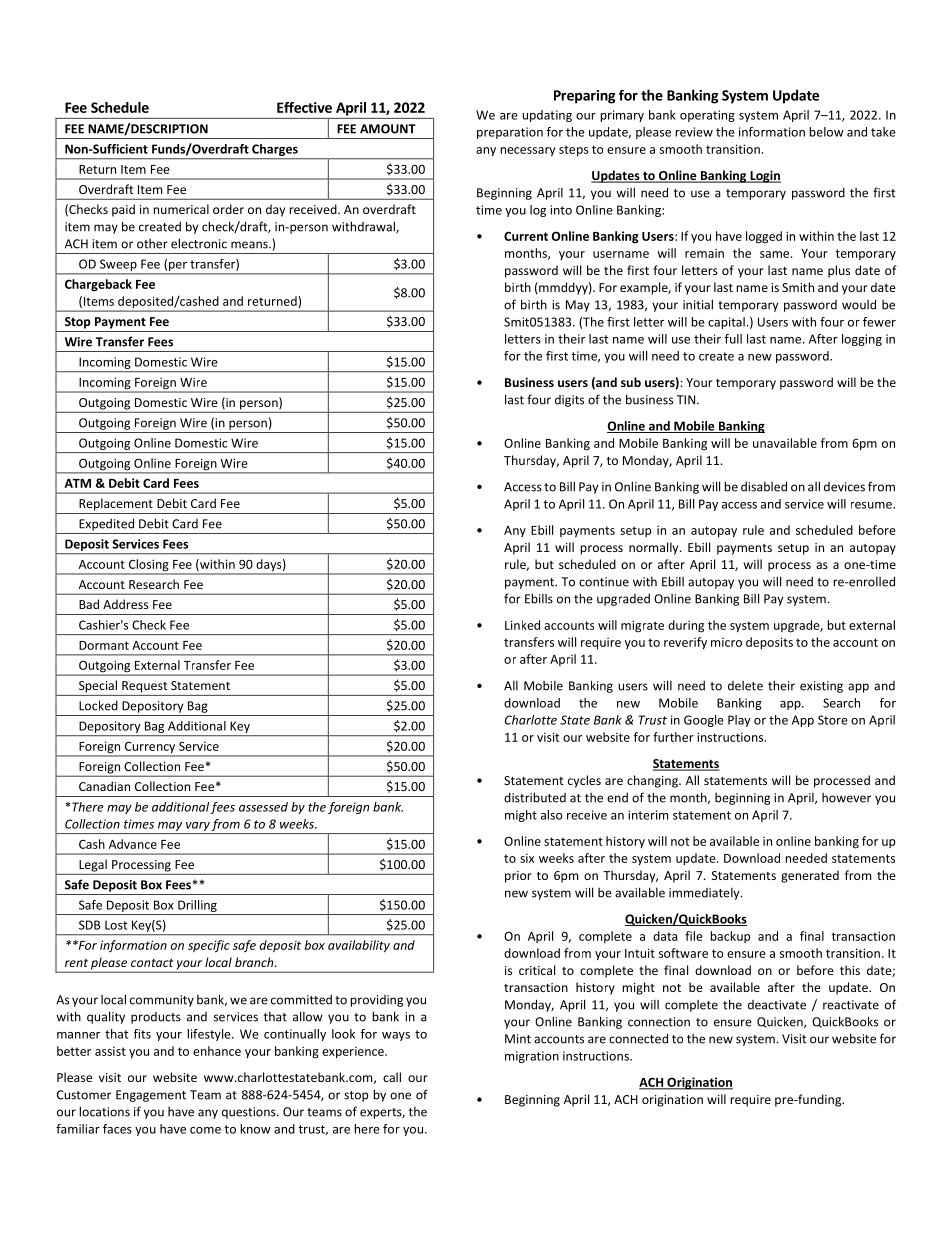 This page has width=952, height=1233. Describe the element at coordinates (151, 1096) in the page. I see `Engagement` at that location.
